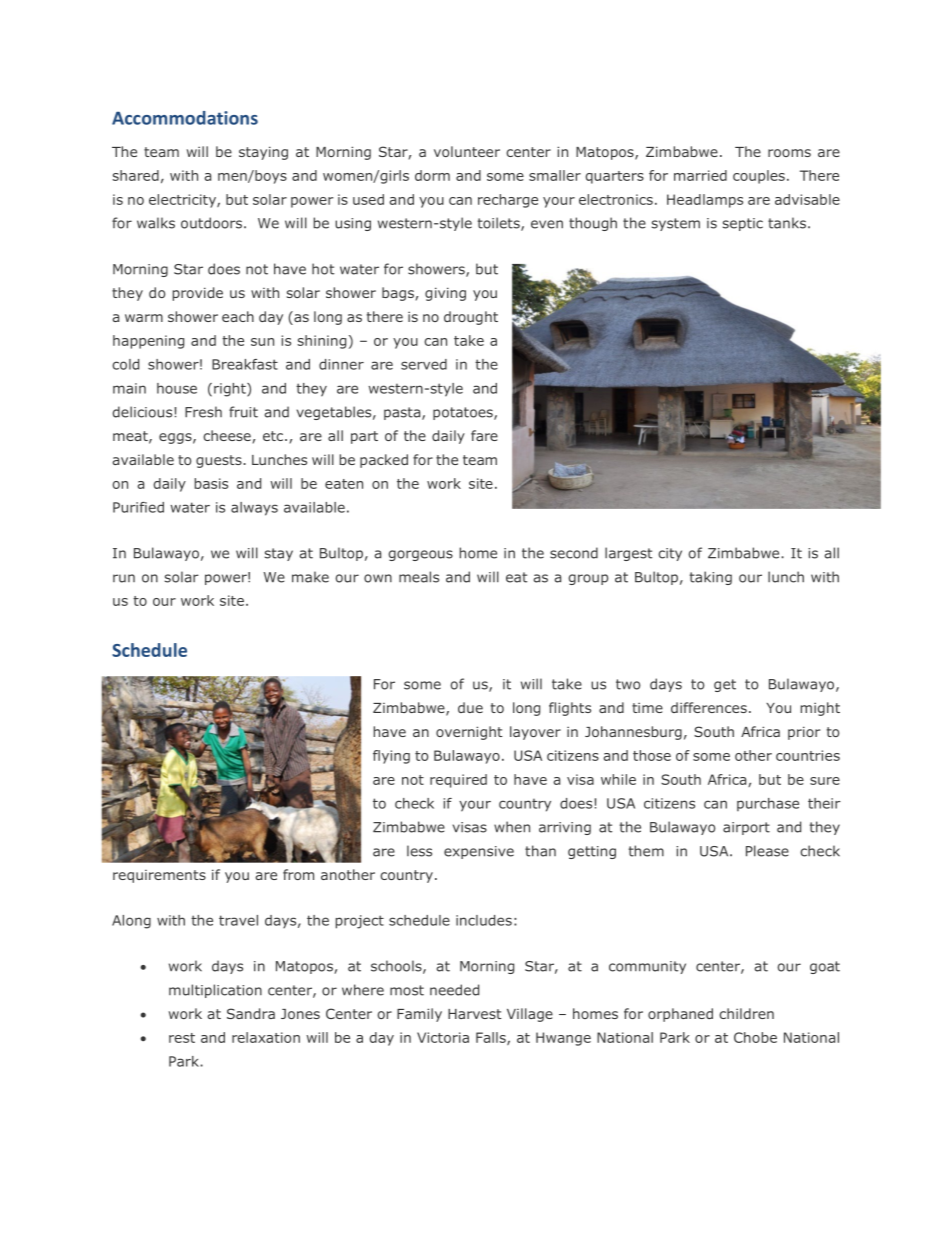 The height and width of the screenshot is (1233, 952). What do you see at coordinates (467, 151) in the screenshot?
I see `volunteer` at bounding box center [467, 151].
